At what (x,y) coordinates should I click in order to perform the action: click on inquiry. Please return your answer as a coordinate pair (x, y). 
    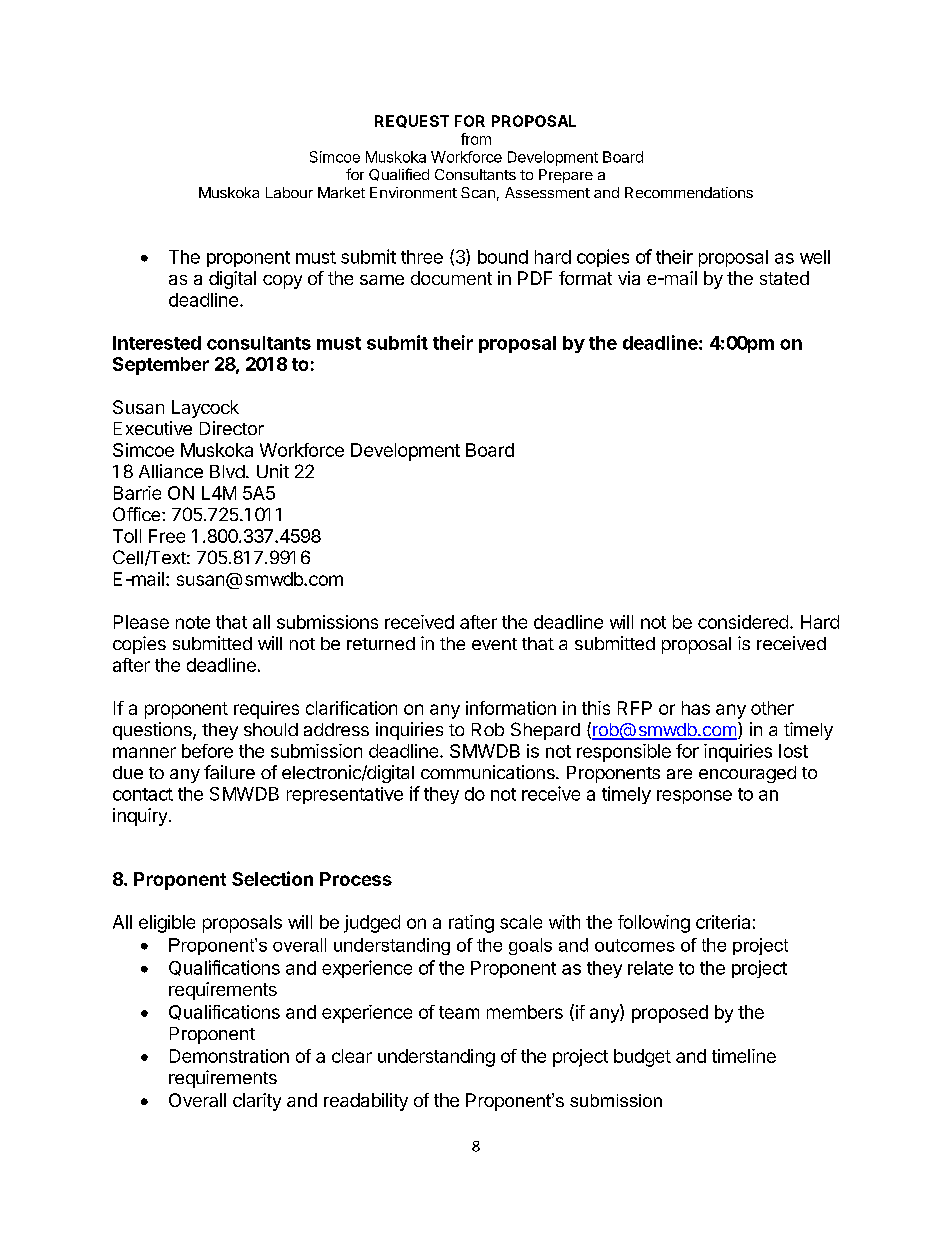
    Looking at the image, I should click on (140, 817).
